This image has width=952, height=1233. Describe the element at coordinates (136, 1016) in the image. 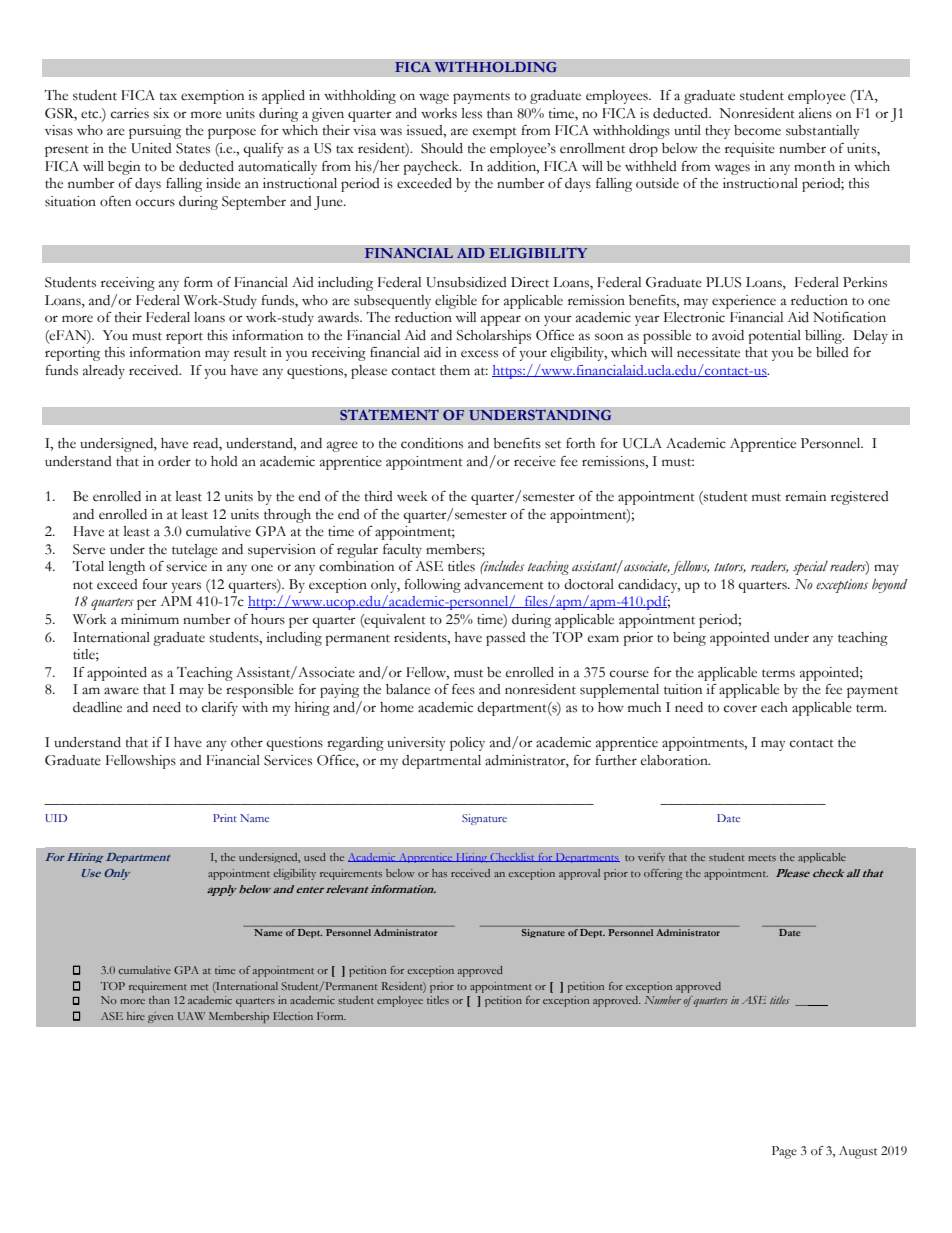

I see `hire` at that location.
